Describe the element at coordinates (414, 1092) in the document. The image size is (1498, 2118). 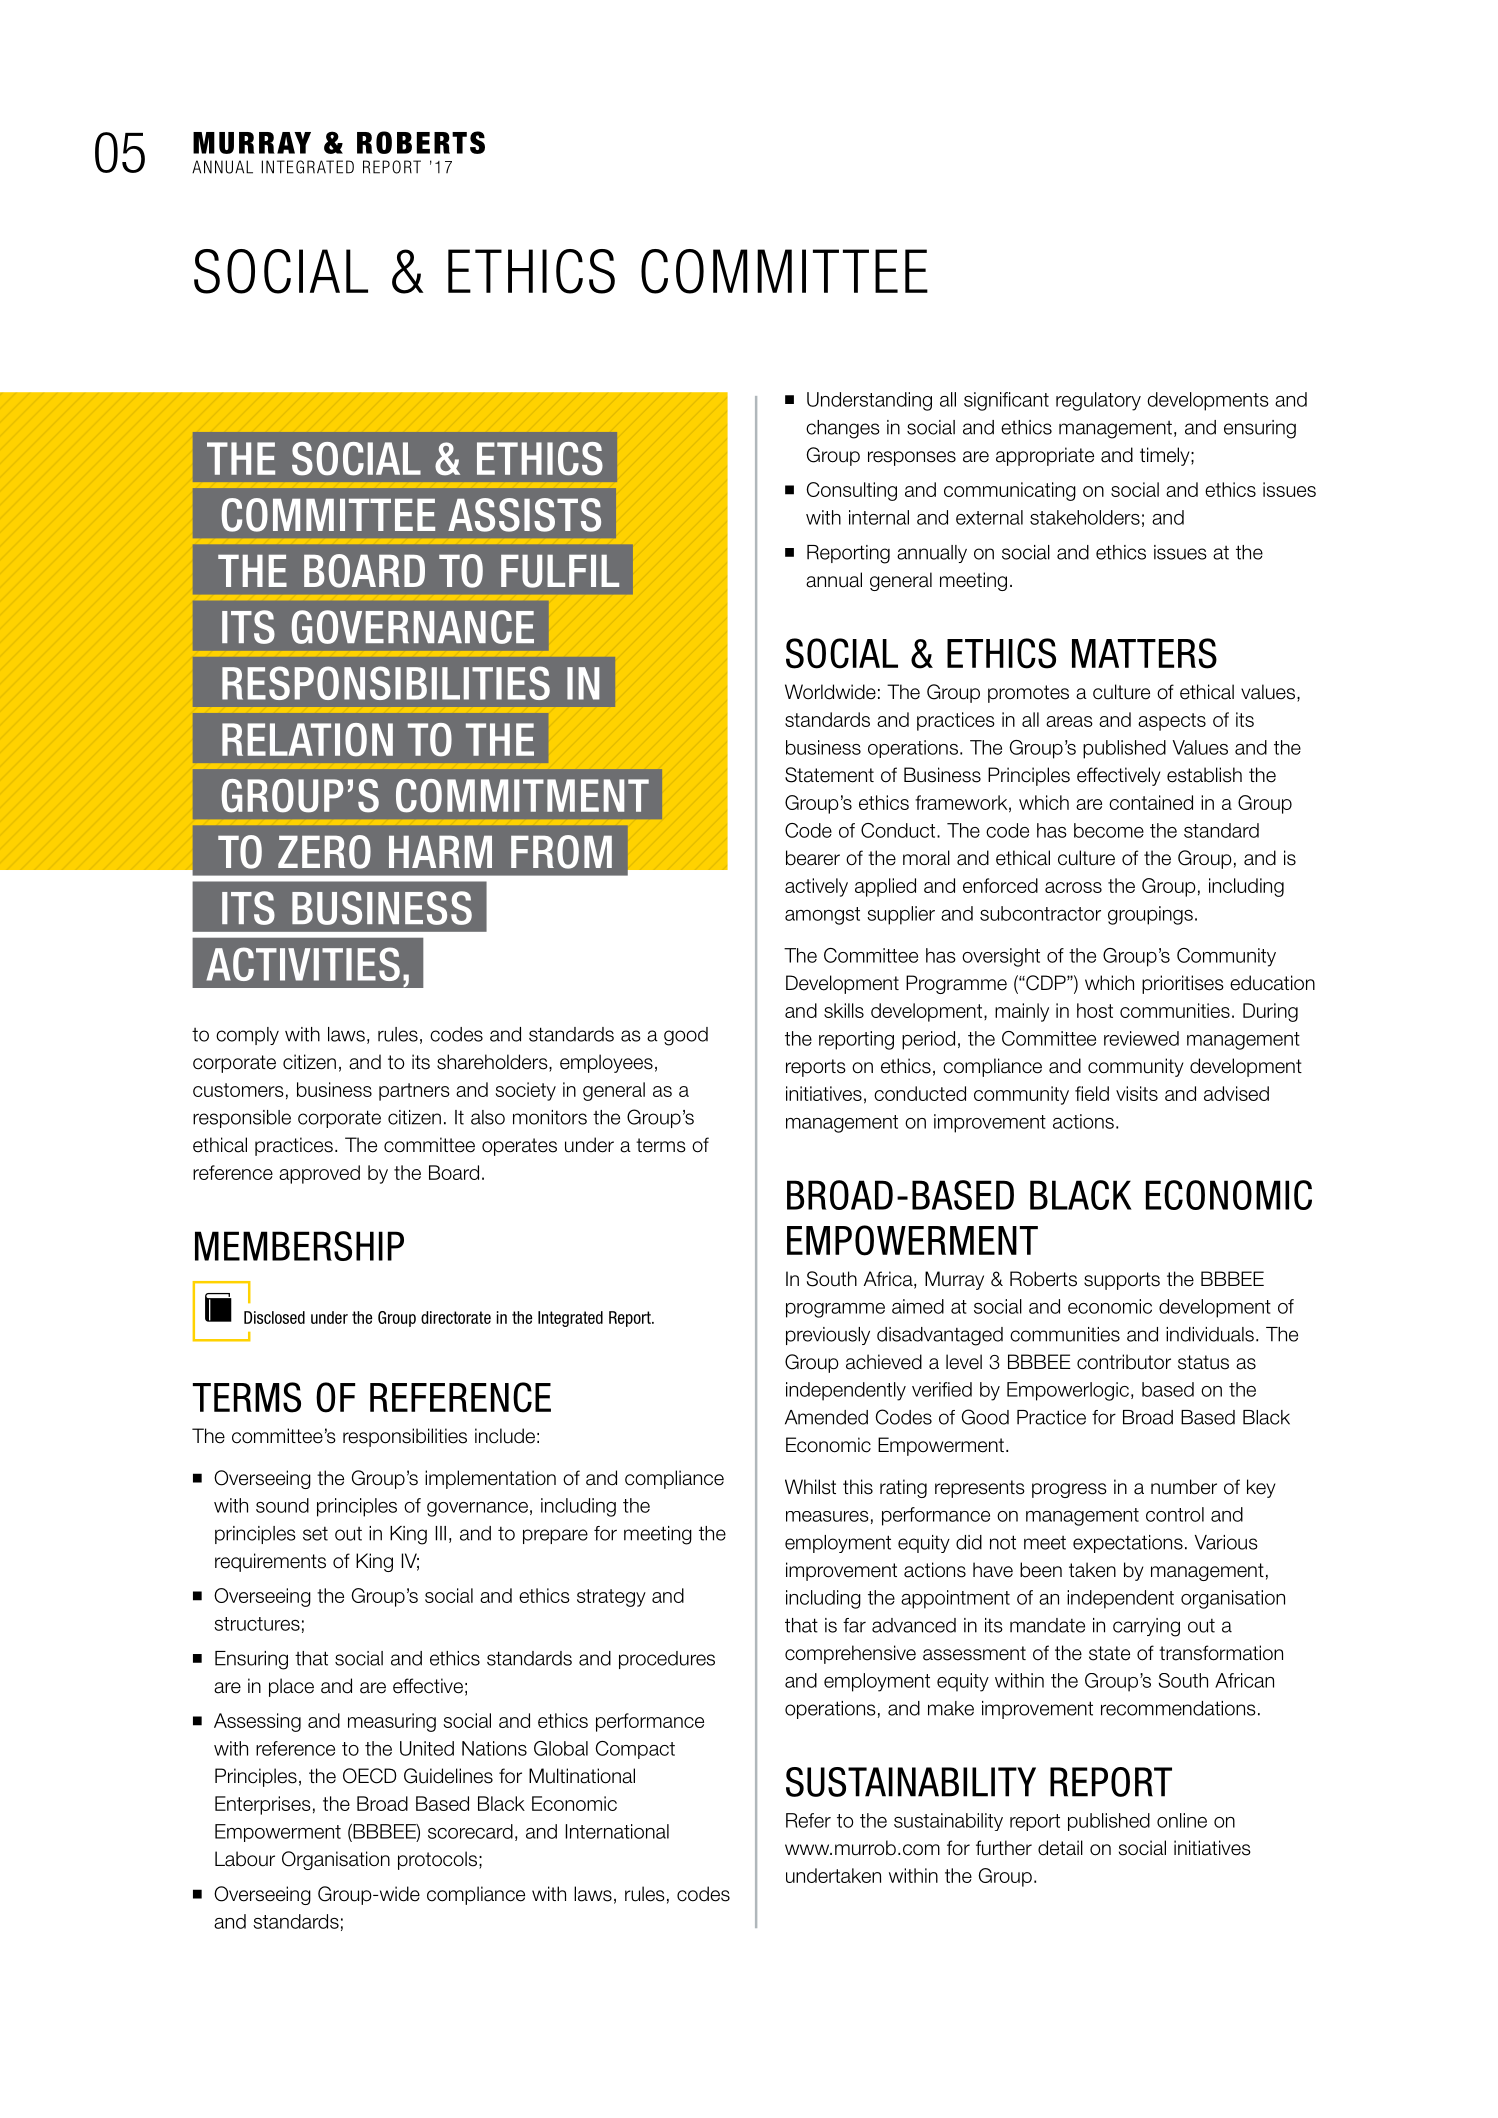
I see `partners` at that location.
